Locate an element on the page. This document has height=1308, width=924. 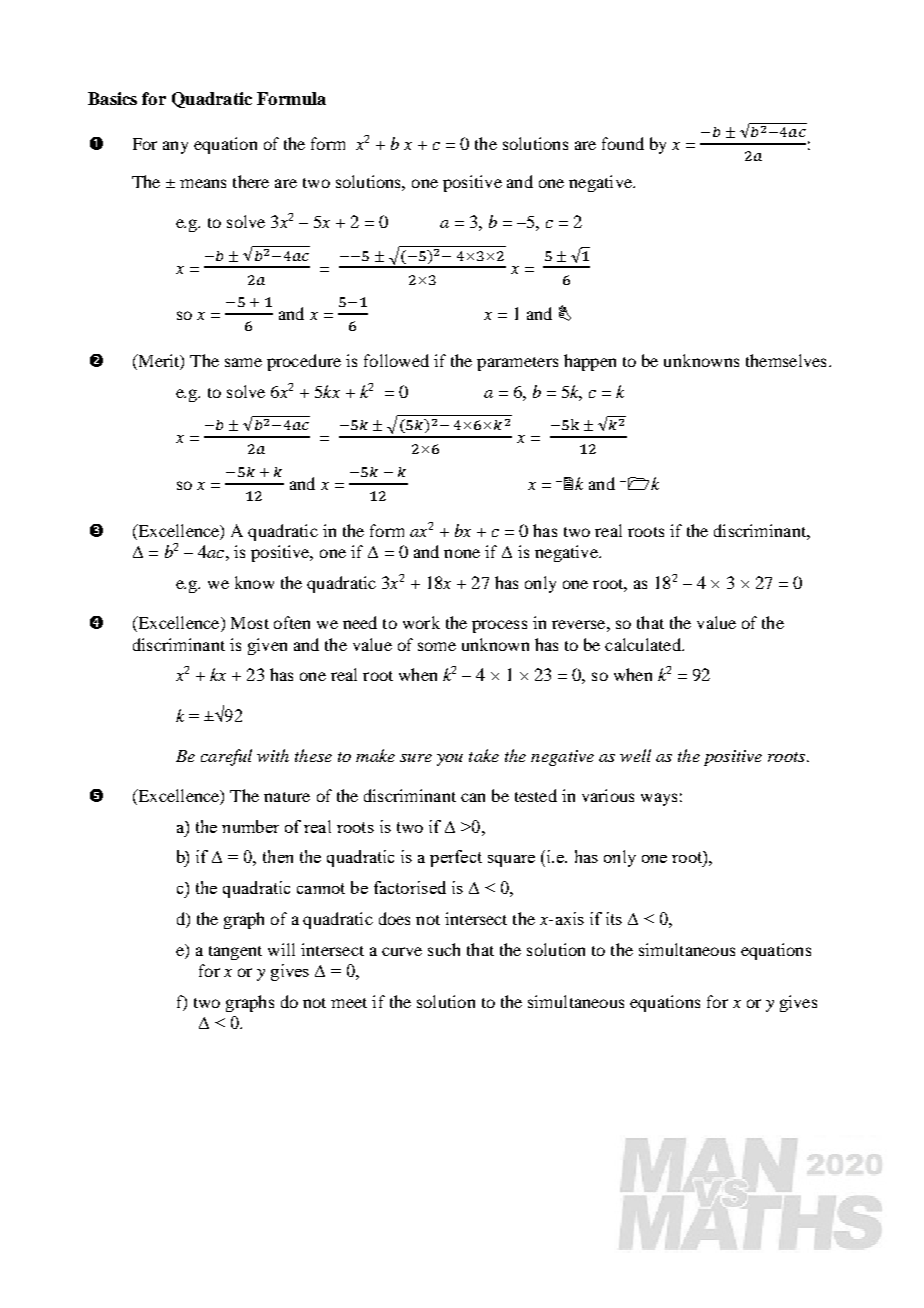
Most is located at coordinates (250, 623).
